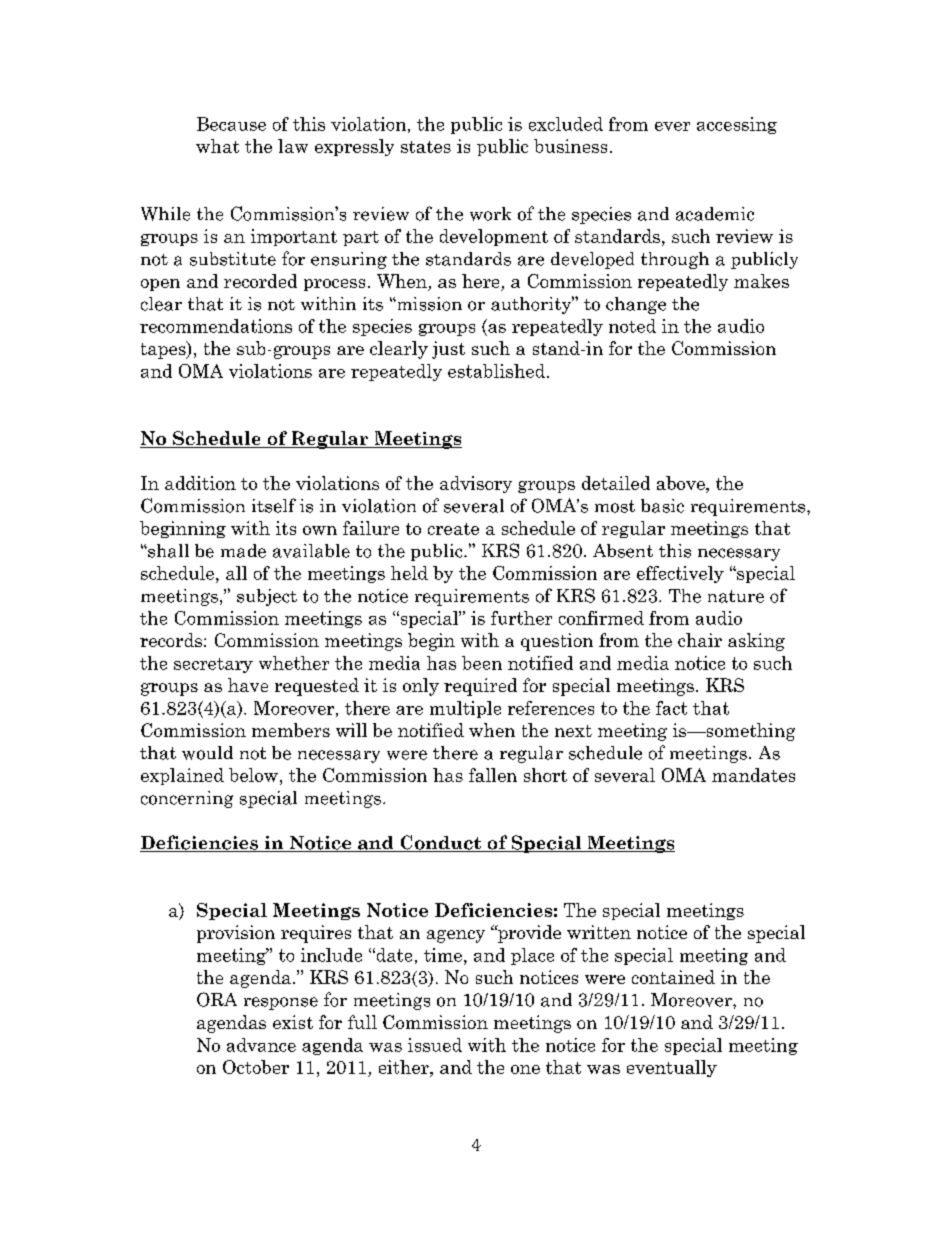 The height and width of the image is (1233, 952). Describe the element at coordinates (680, 574) in the image. I see `effectively` at that location.
